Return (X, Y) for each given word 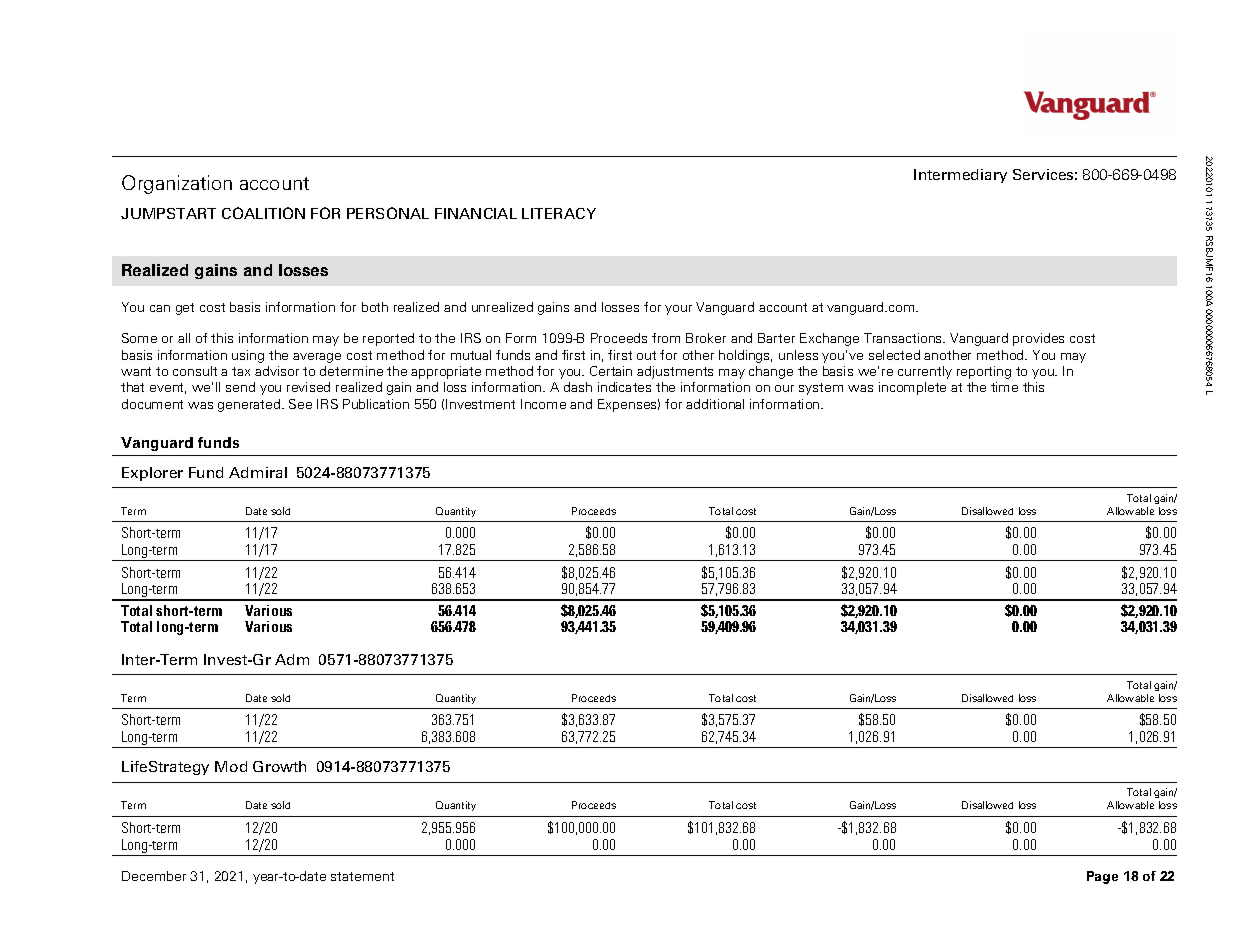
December (154, 876)
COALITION (263, 213)
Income (543, 404)
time (1004, 387)
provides (1038, 339)
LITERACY (559, 213)
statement (362, 876)
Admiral (258, 472)
